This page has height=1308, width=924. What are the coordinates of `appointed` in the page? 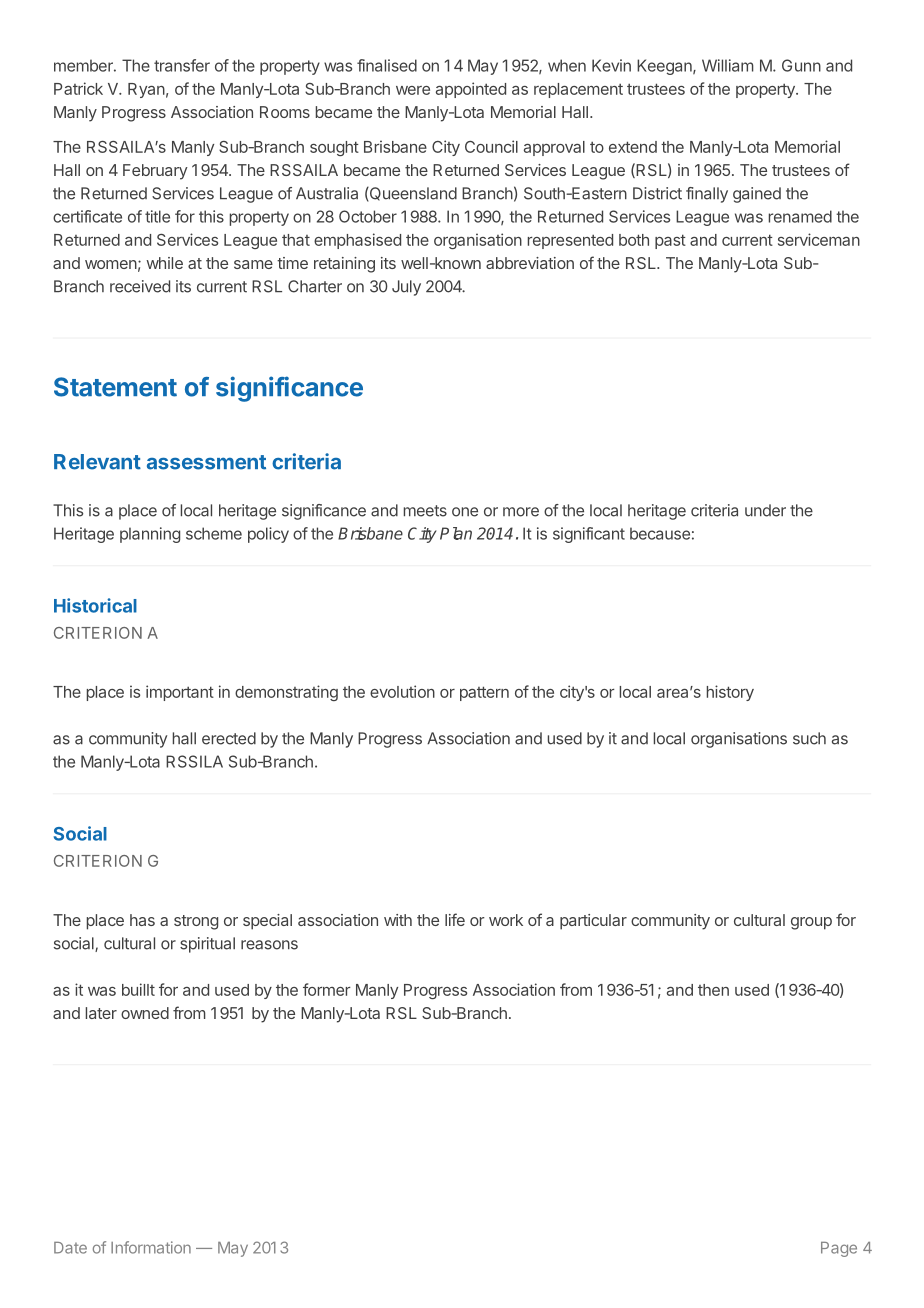 It's located at (471, 90).
